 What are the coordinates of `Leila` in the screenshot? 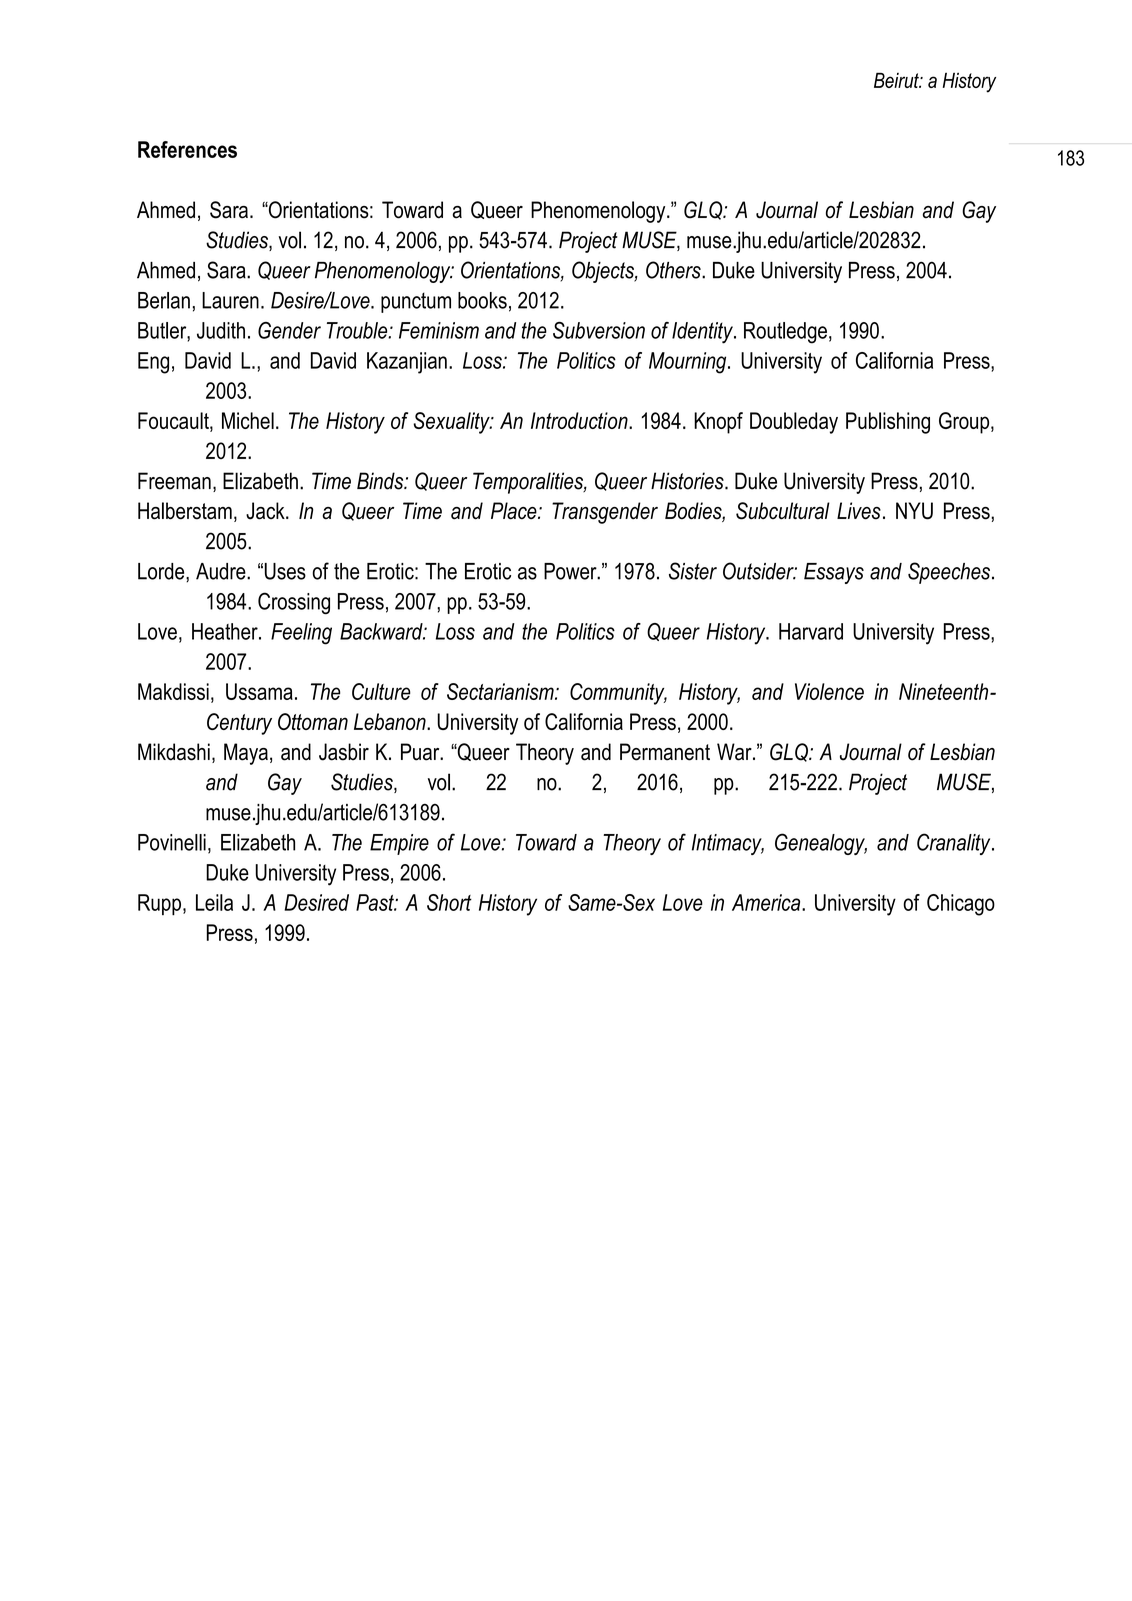 It's located at (214, 902).
